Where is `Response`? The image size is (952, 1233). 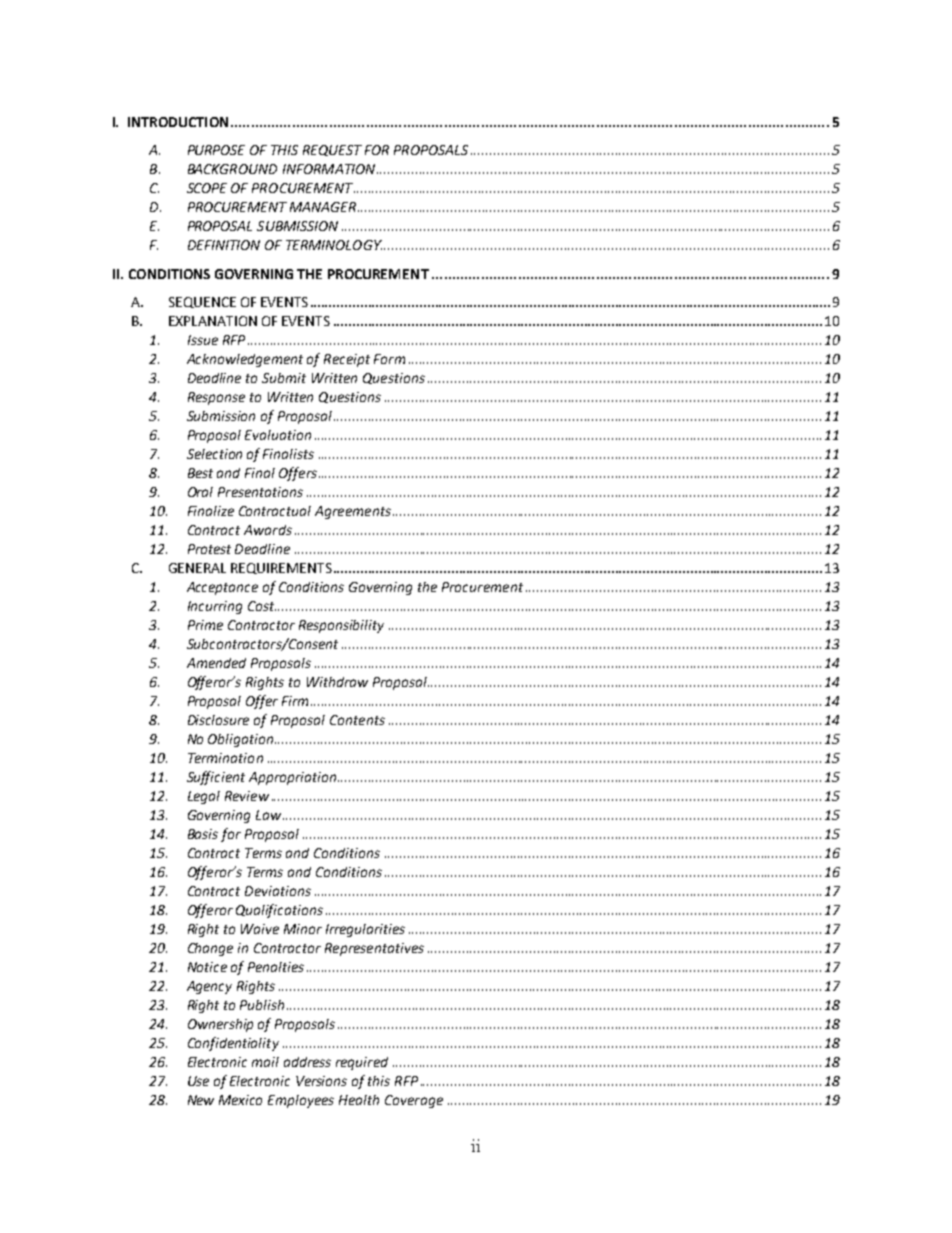
Response is located at coordinates (216, 398).
